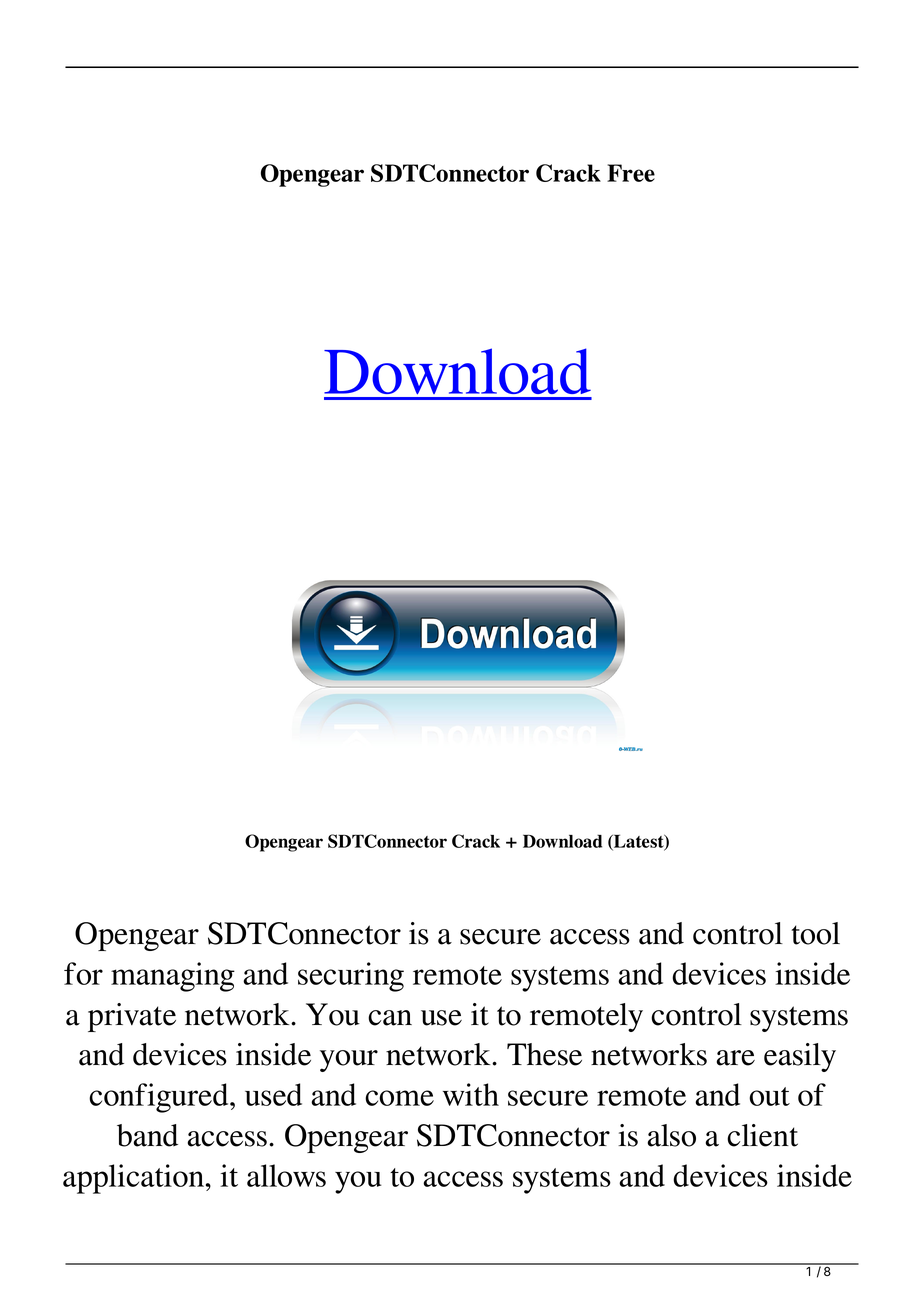 The image size is (924, 1308). I want to click on easily, so click(800, 1057).
